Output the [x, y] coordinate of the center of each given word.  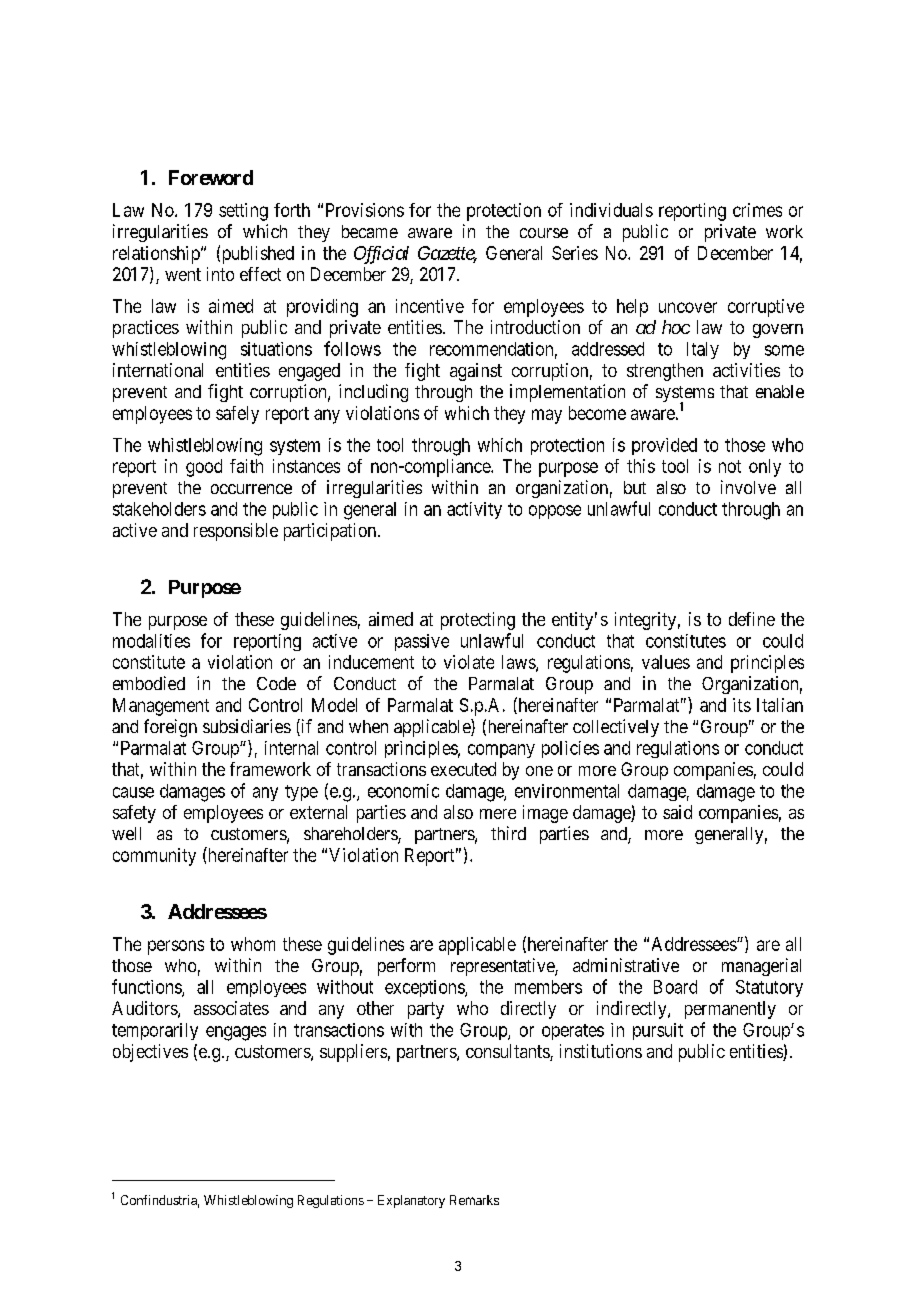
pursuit [658, 1031]
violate [469, 662]
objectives [150, 1053]
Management [161, 707]
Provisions [365, 210]
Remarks [474, 1200]
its [742, 705]
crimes [757, 210]
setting [243, 212]
